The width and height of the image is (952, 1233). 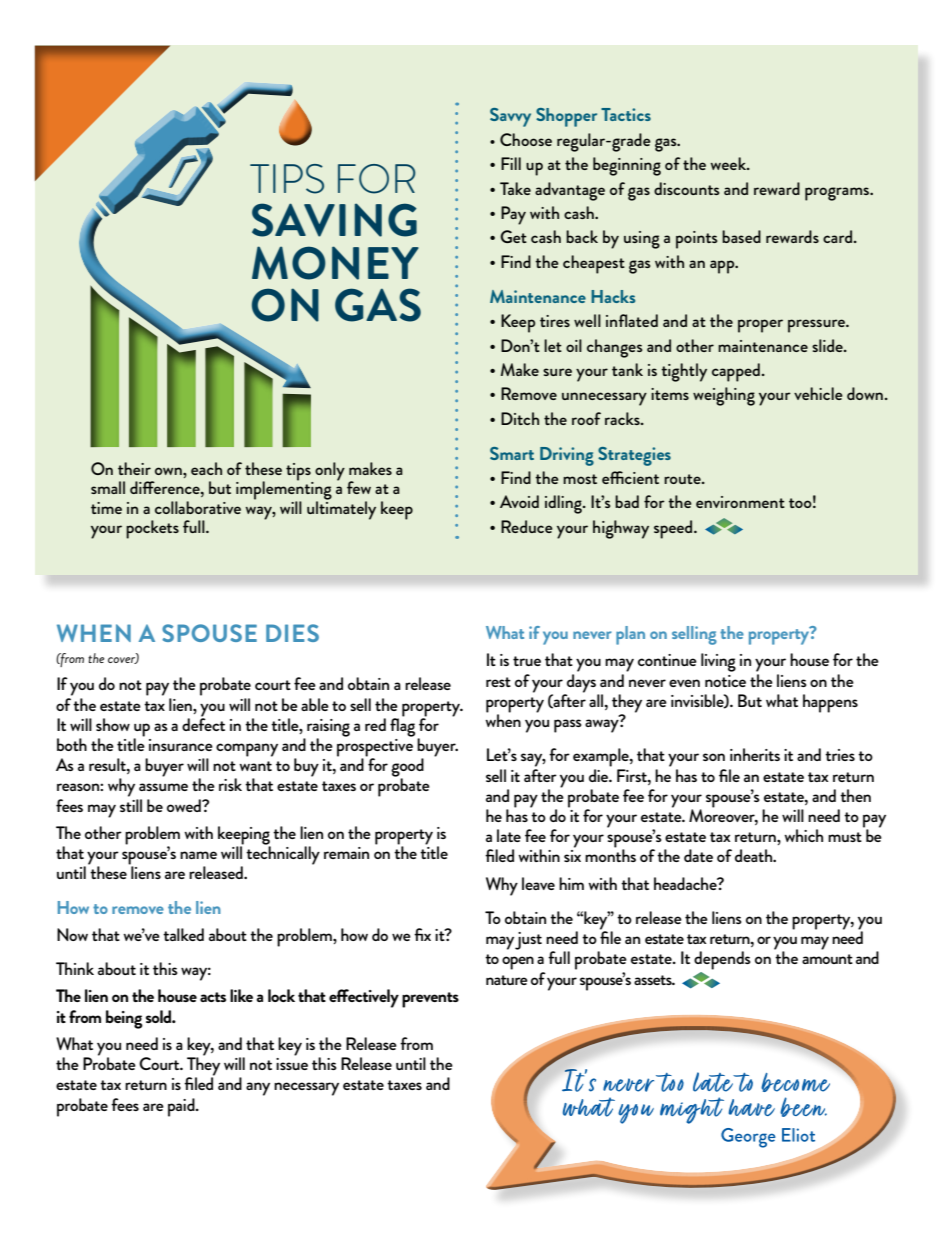 I want to click on paid, so click(x=182, y=1107).
